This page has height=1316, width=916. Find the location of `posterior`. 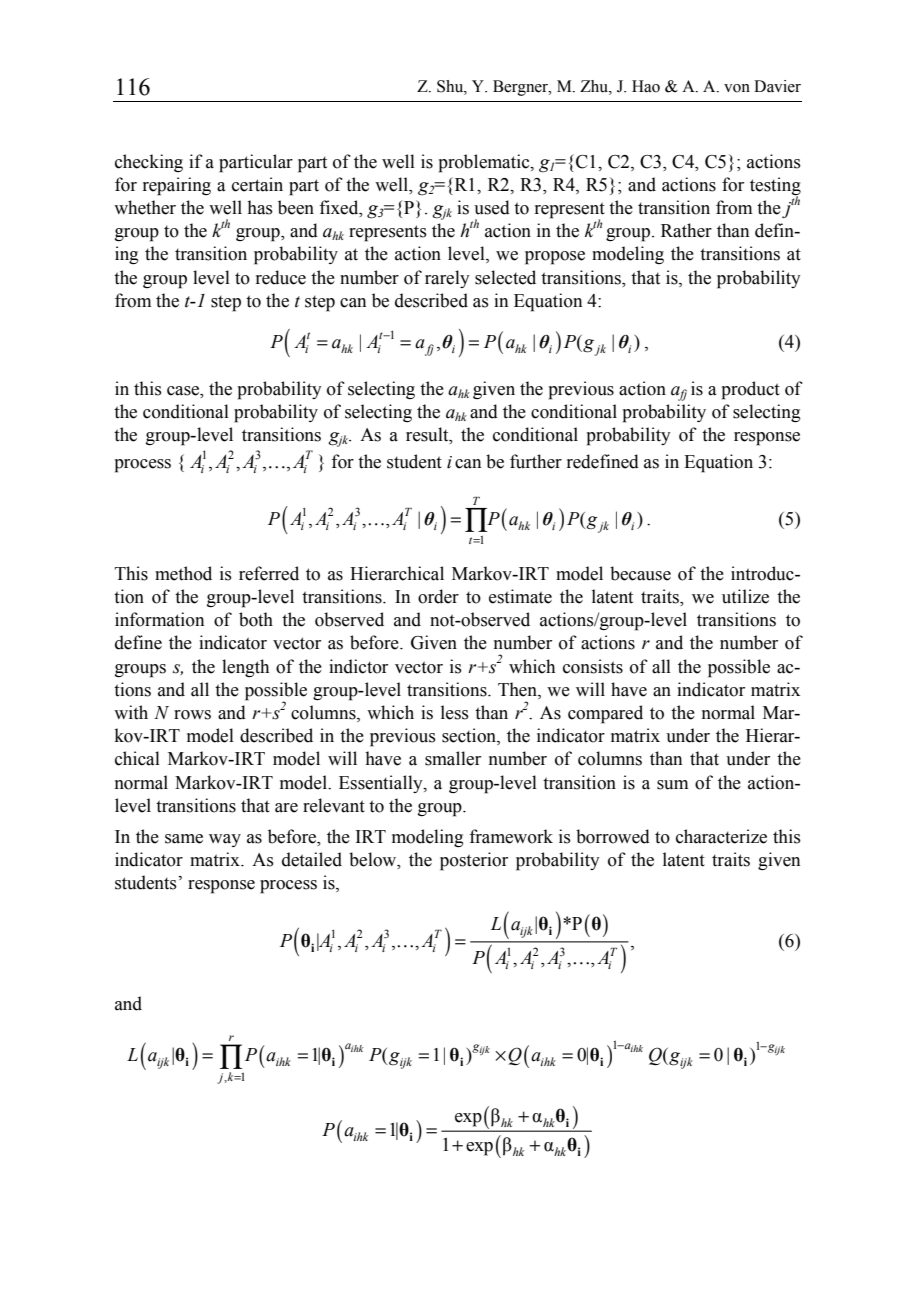

posterior is located at coordinates (474, 861).
